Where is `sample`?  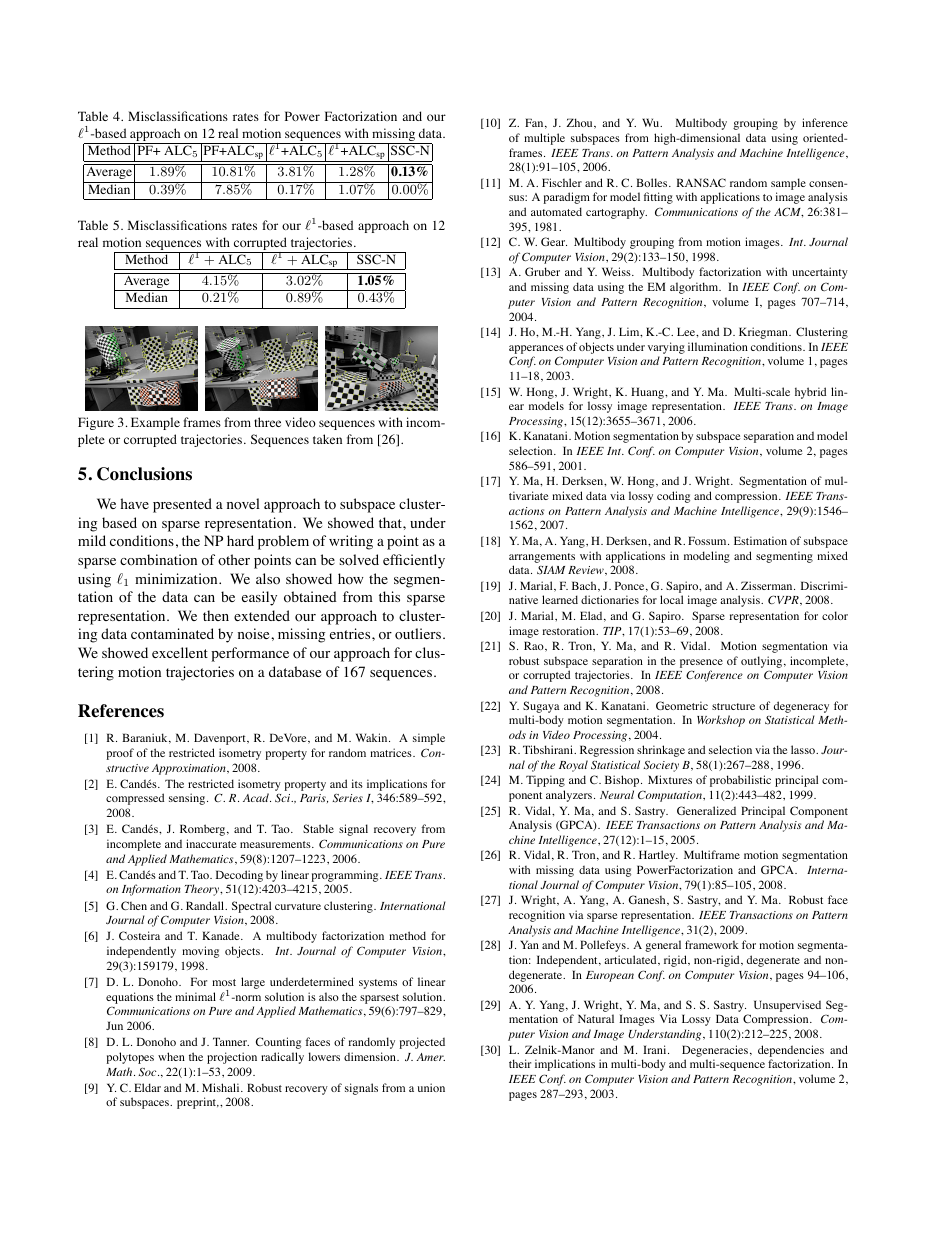 sample is located at coordinates (788, 184).
